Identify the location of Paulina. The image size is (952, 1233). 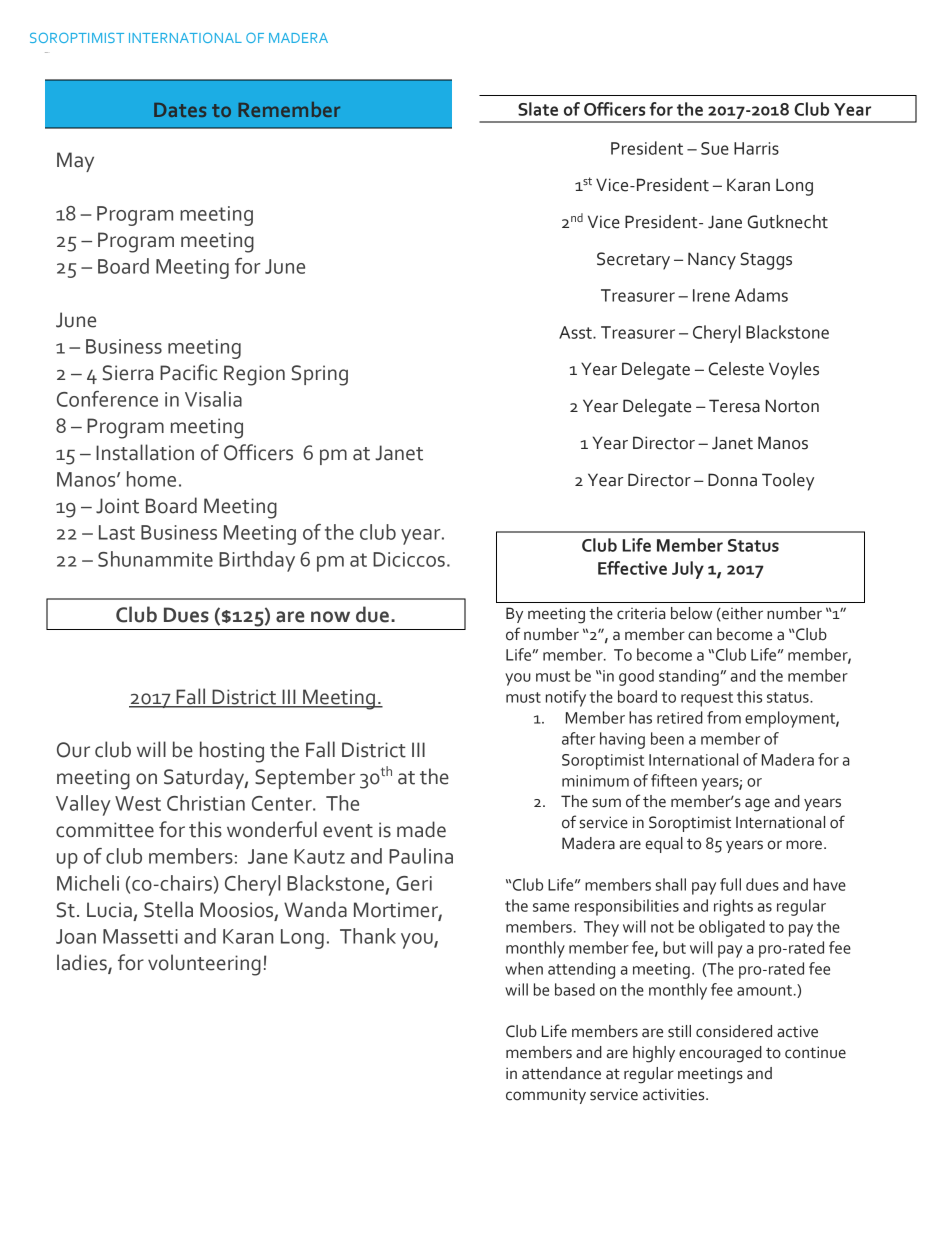
(421, 856).
